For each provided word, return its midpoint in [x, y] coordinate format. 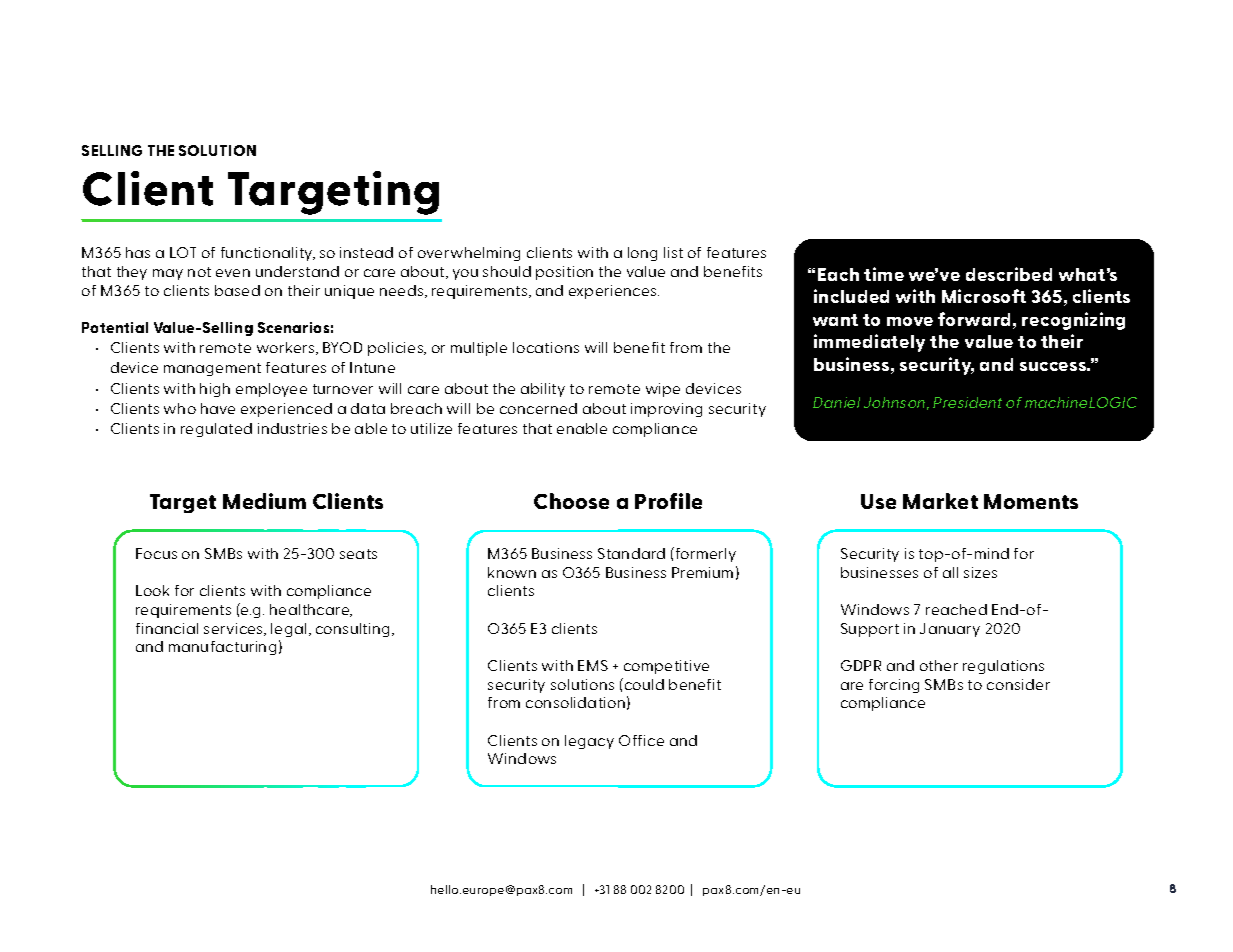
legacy [589, 742]
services [234, 629]
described [1009, 274]
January [950, 630]
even [233, 273]
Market [940, 501]
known [512, 572]
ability [543, 390]
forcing [894, 686]
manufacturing [222, 648]
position [564, 273]
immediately [869, 343]
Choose [571, 501]
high [215, 390]
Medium [264, 501]
